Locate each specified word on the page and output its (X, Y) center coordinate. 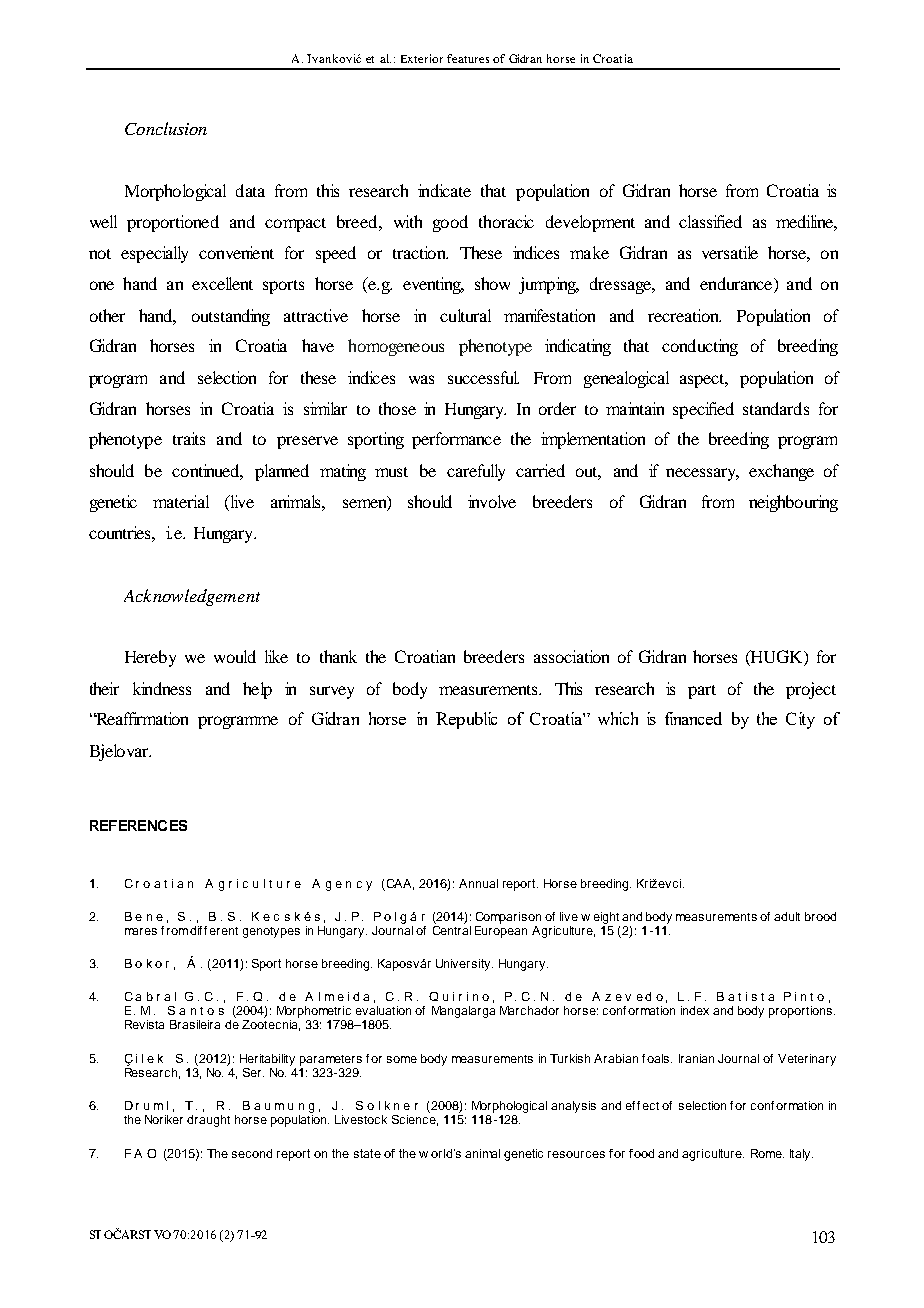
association (571, 656)
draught (208, 1121)
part (702, 692)
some (402, 1059)
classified (710, 221)
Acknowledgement (192, 597)
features (468, 58)
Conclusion (166, 128)
